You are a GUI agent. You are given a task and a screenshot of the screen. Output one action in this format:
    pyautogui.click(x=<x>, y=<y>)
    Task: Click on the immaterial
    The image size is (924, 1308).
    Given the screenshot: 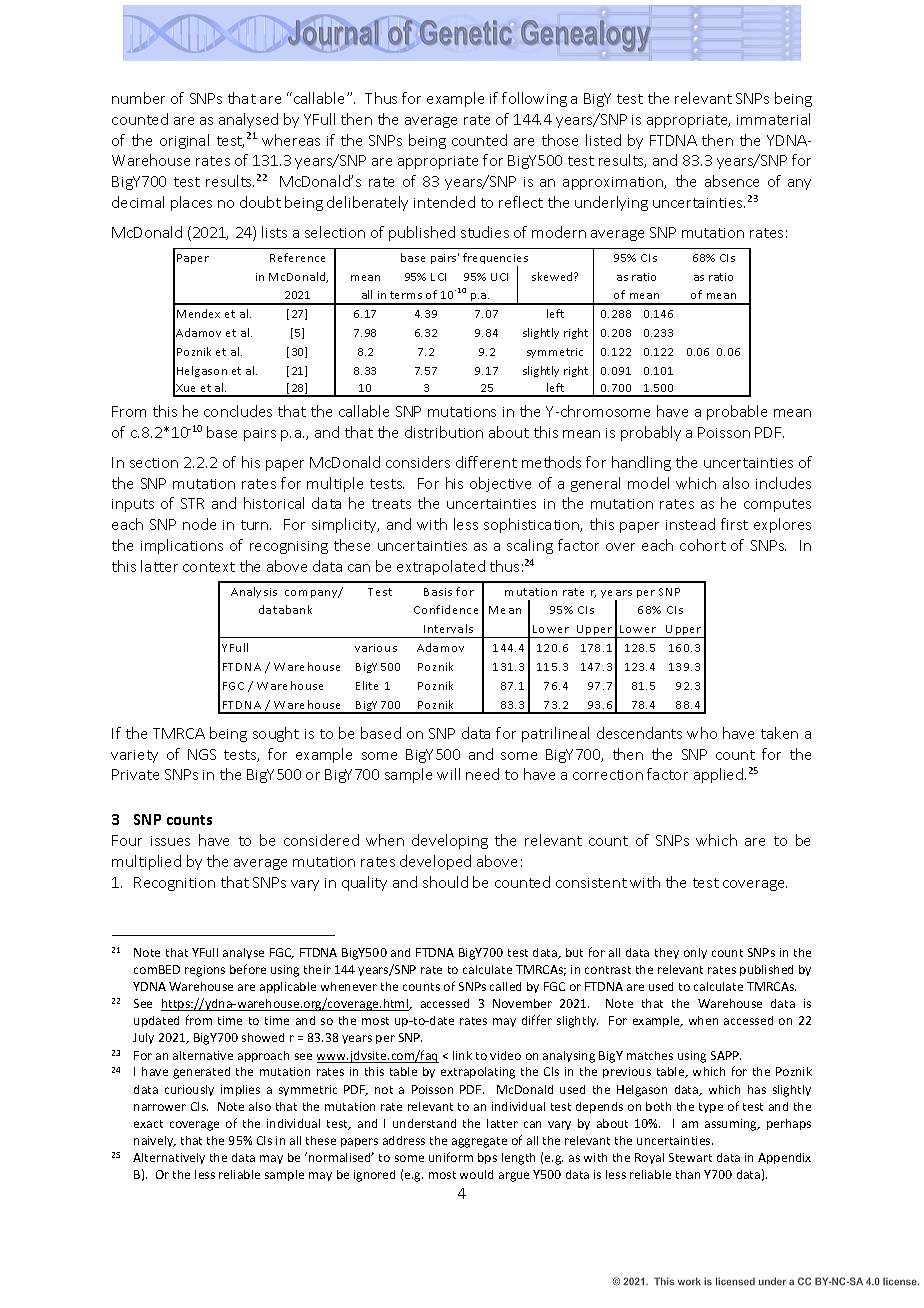 What is the action you would take?
    pyautogui.click(x=773, y=119)
